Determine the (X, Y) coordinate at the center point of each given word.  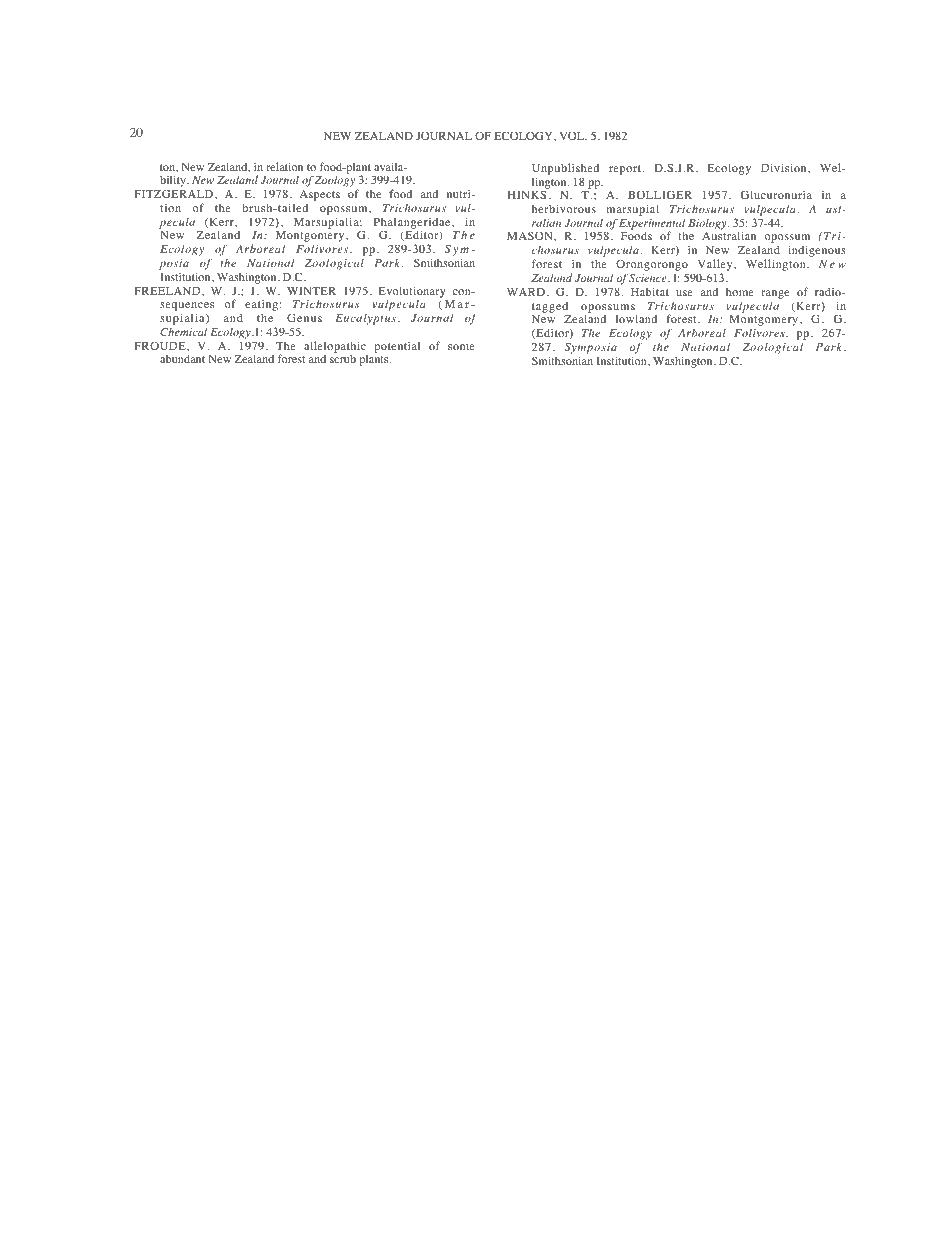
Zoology (335, 181)
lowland (636, 318)
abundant (182, 358)
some (461, 347)
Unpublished (565, 169)
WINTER (311, 291)
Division (785, 167)
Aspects (319, 197)
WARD (526, 292)
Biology (708, 224)
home (740, 291)
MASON (531, 235)
